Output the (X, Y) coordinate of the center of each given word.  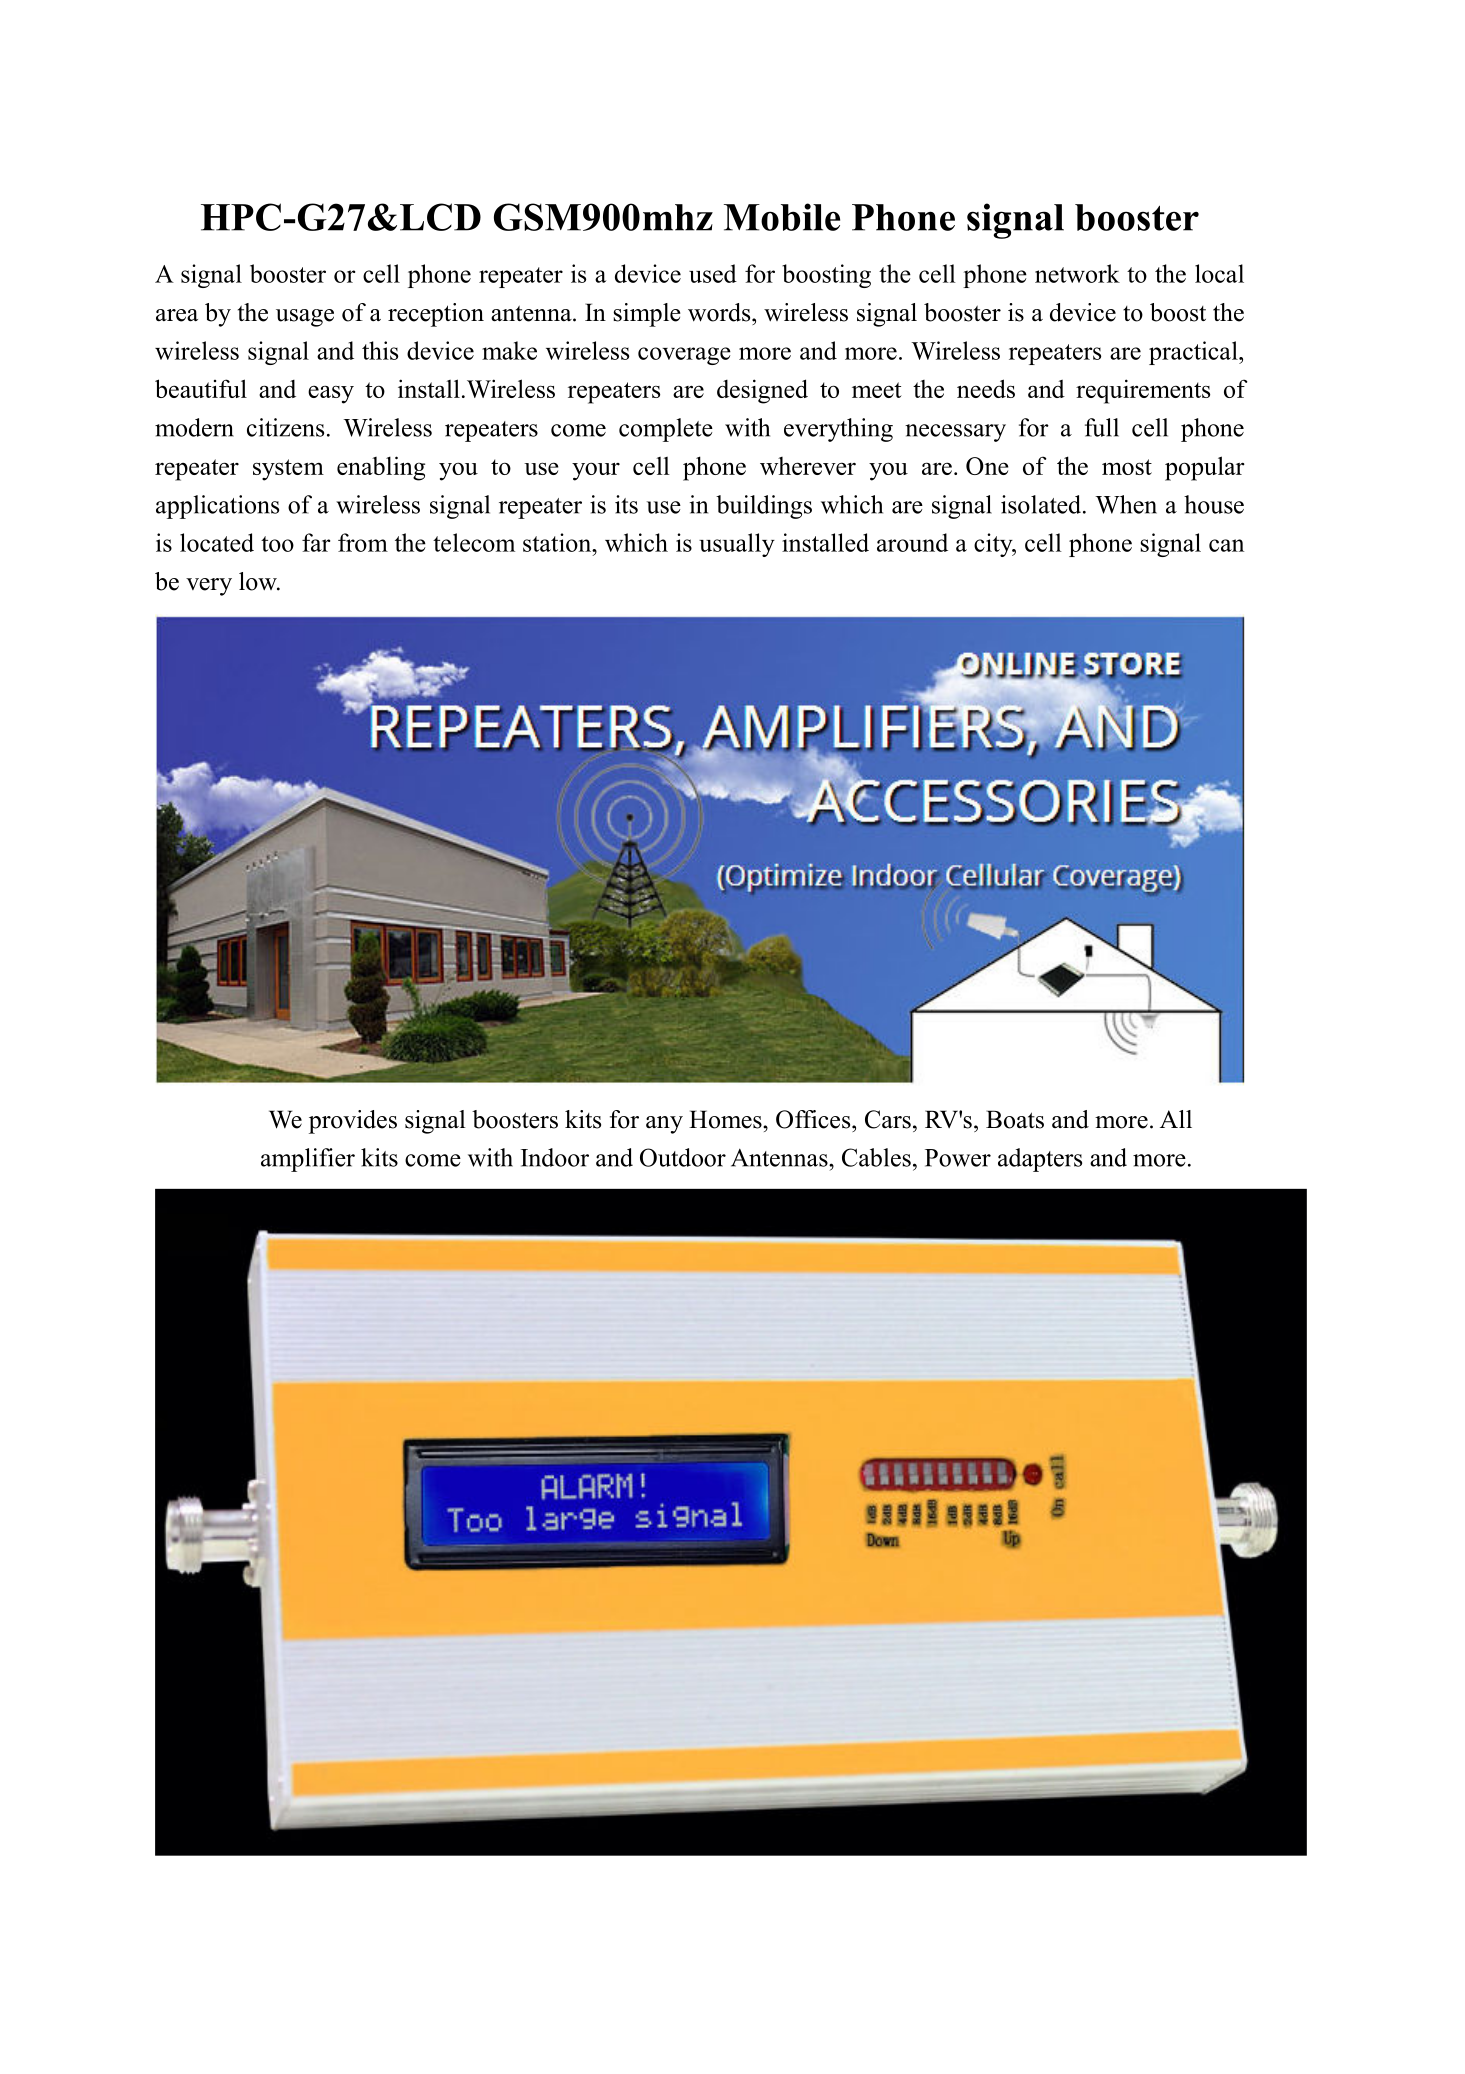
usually (737, 545)
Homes (726, 1119)
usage (305, 318)
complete (666, 430)
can (1226, 545)
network (1077, 273)
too (277, 544)
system (288, 470)
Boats (1015, 1119)
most (1127, 467)
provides (353, 1122)
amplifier (308, 1160)
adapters (1040, 1160)
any (664, 1125)
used (713, 273)
